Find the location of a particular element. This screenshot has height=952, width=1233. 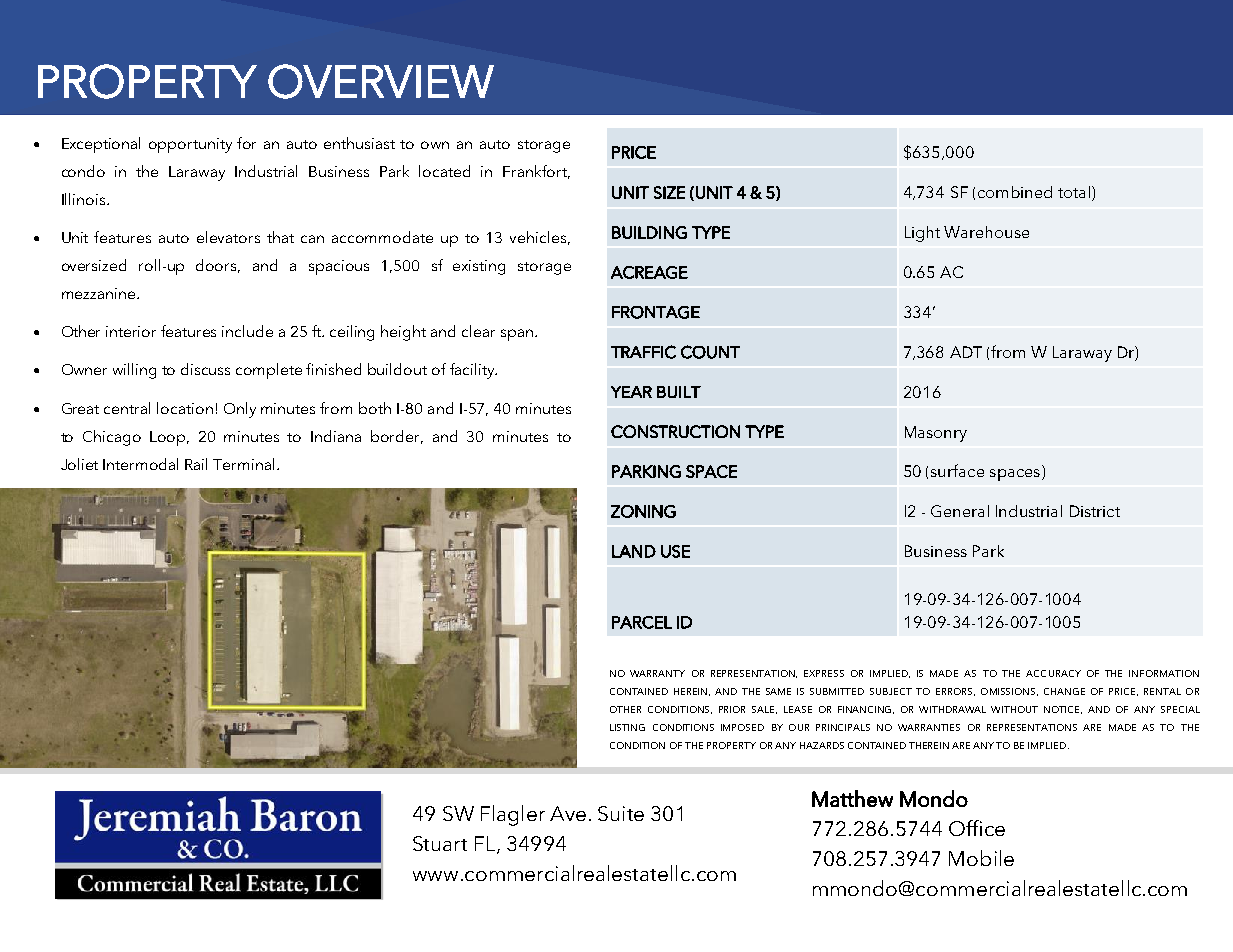

Exceptional is located at coordinates (101, 145).
